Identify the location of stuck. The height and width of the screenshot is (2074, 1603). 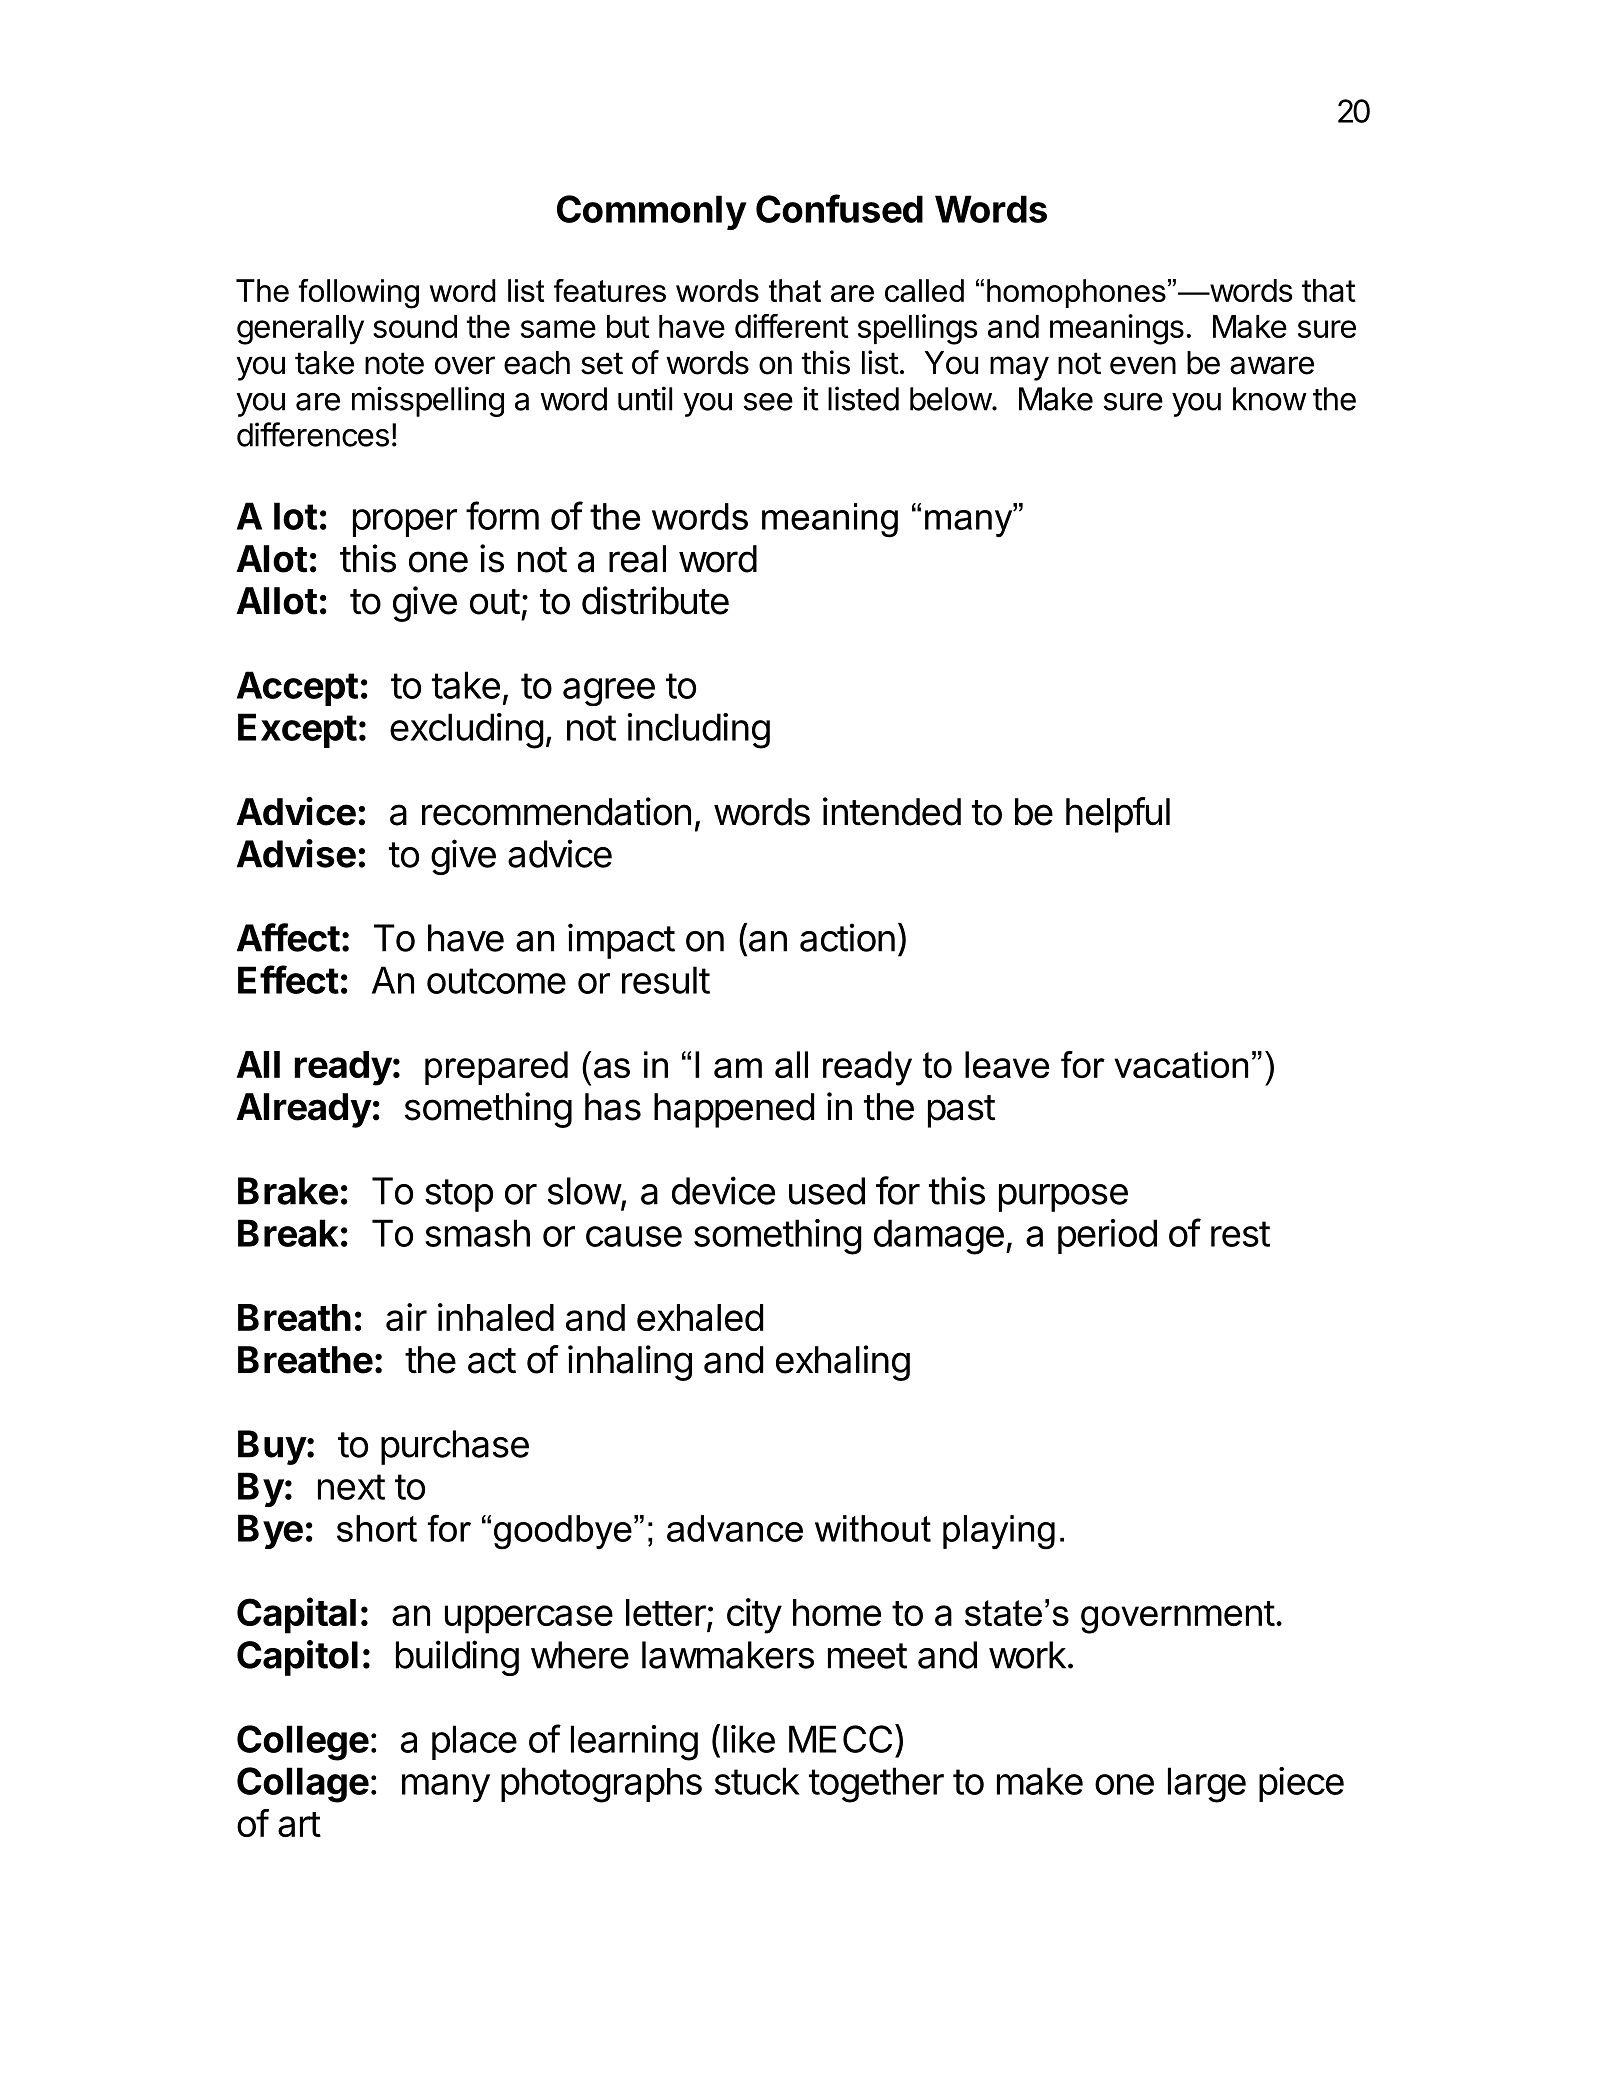
(757, 1781).
